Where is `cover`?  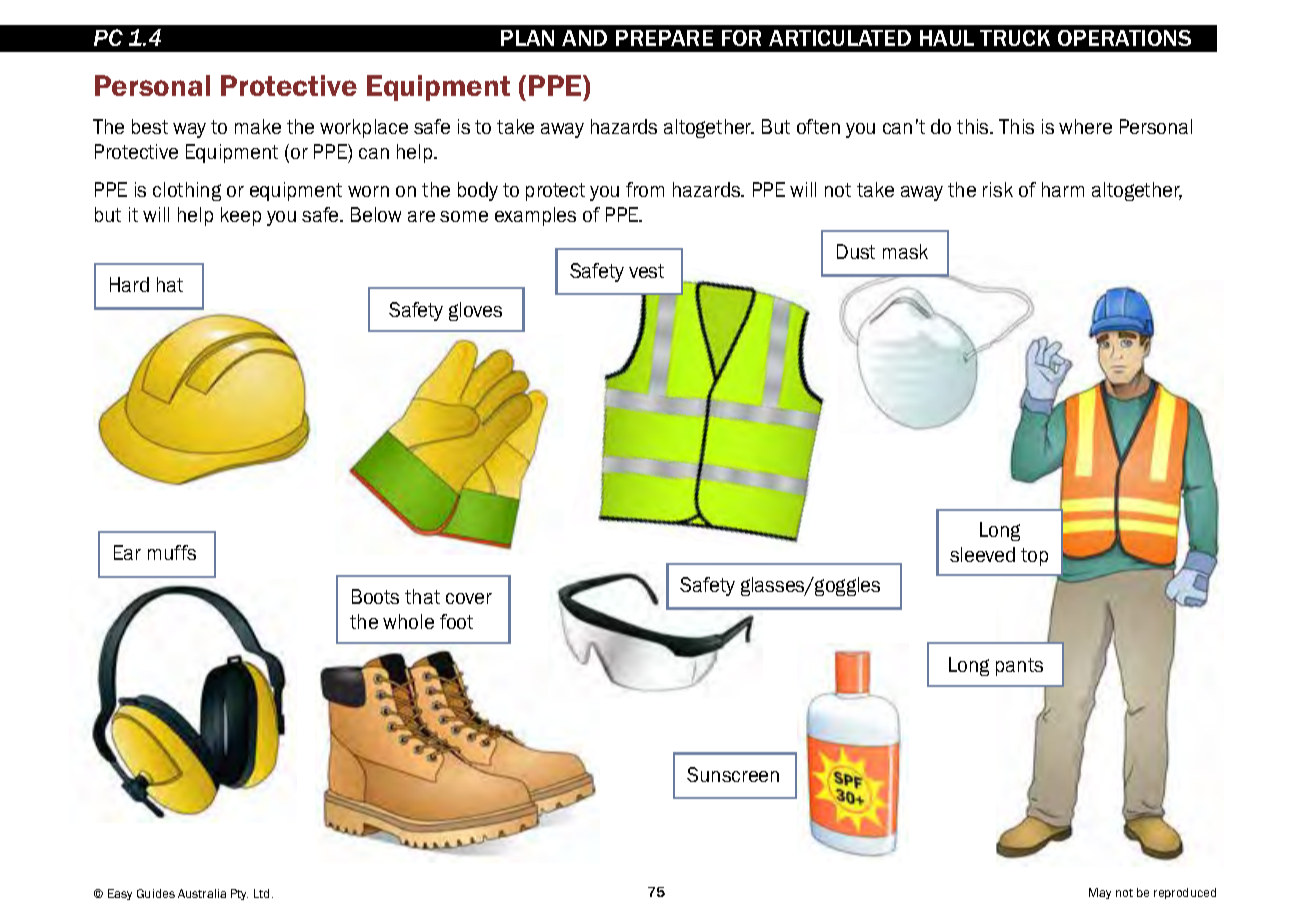
cover is located at coordinates (469, 598).
